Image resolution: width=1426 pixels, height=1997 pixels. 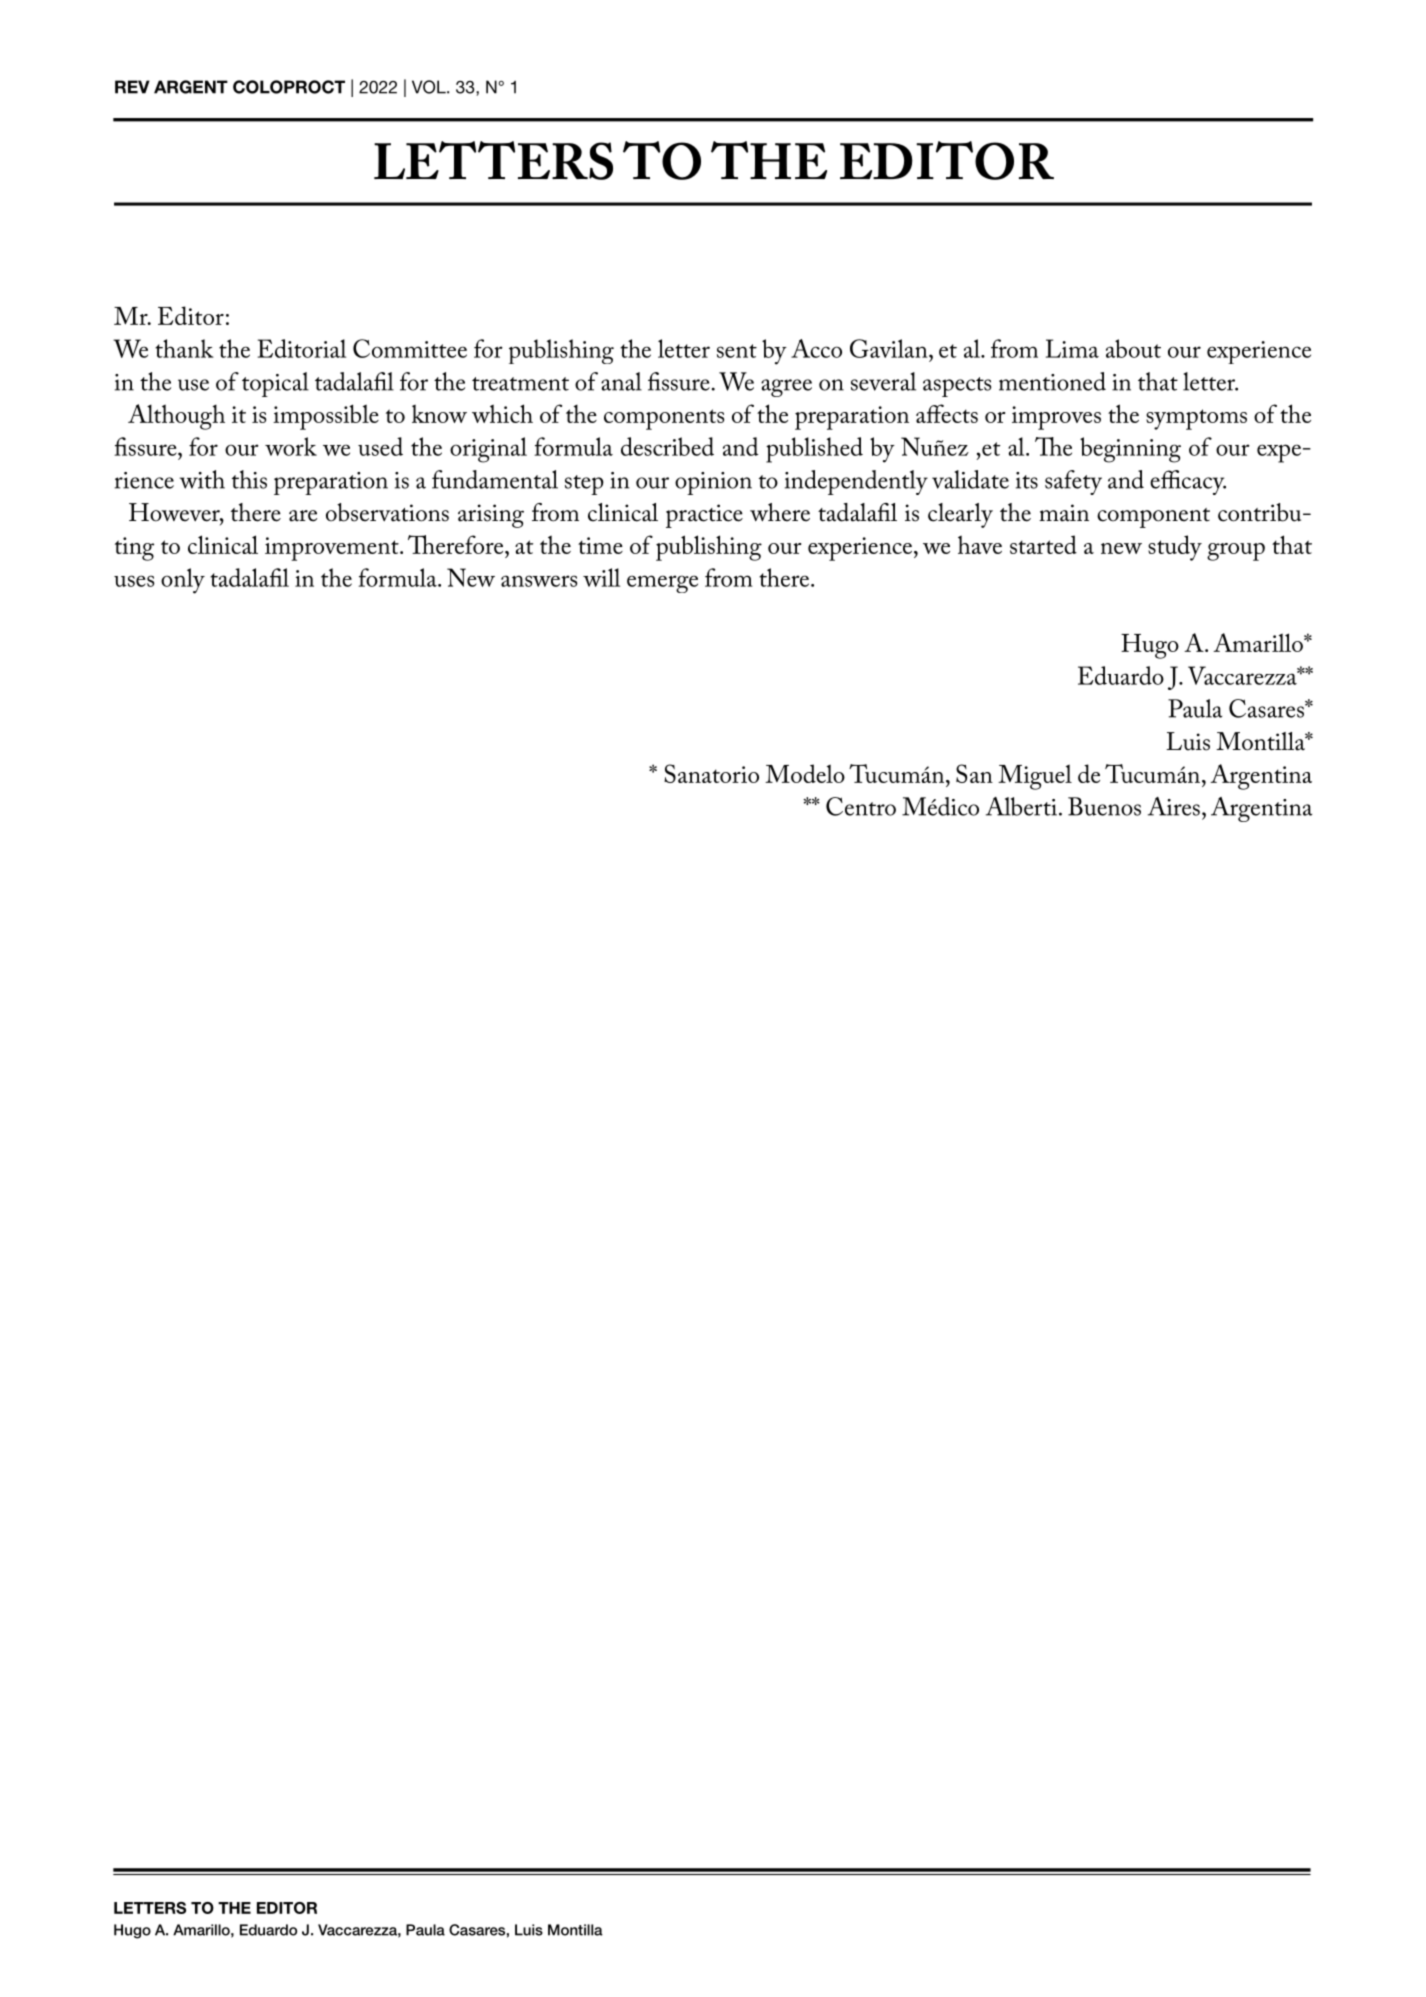 What do you see at coordinates (1072, 348) in the screenshot?
I see `Lima` at bounding box center [1072, 348].
